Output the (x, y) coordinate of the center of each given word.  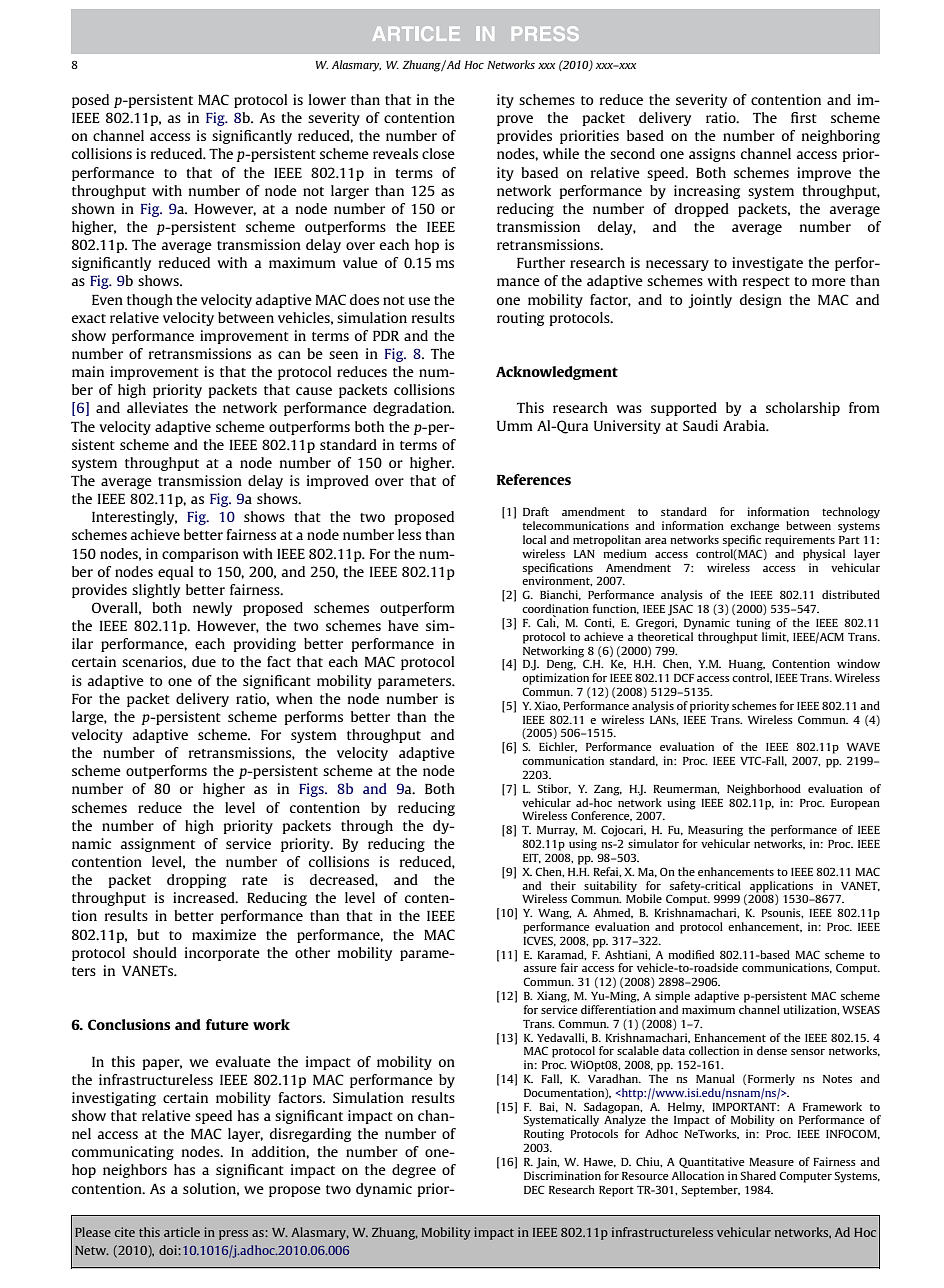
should (155, 952)
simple (672, 997)
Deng (561, 665)
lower (327, 99)
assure (539, 969)
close (438, 153)
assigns (712, 155)
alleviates (157, 407)
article (182, 1232)
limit (775, 636)
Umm (515, 426)
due (204, 661)
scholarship (803, 409)
